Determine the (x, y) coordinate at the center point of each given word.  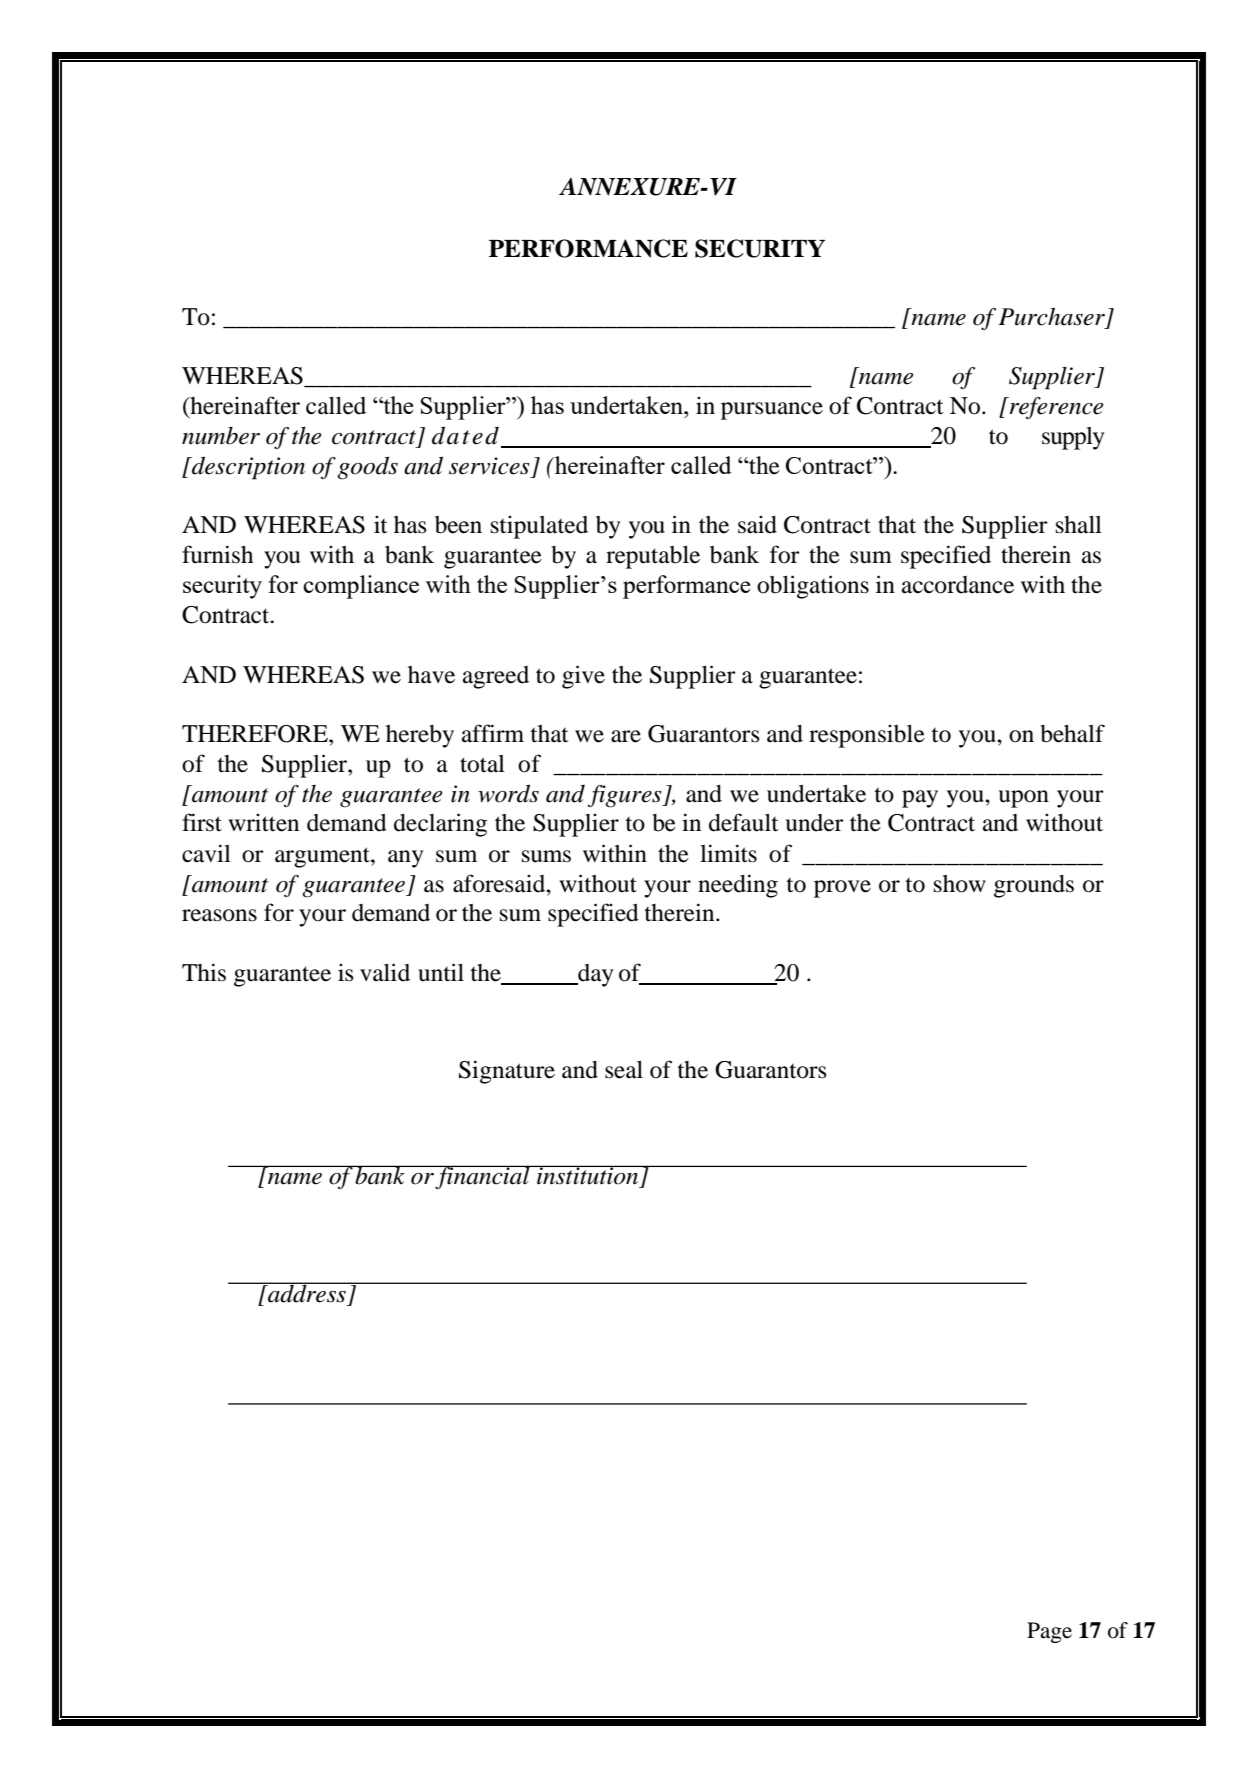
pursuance (772, 411)
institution (588, 1175)
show (960, 884)
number (221, 435)
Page (1049, 1632)
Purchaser (1052, 316)
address (307, 1292)
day (594, 975)
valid (385, 972)
